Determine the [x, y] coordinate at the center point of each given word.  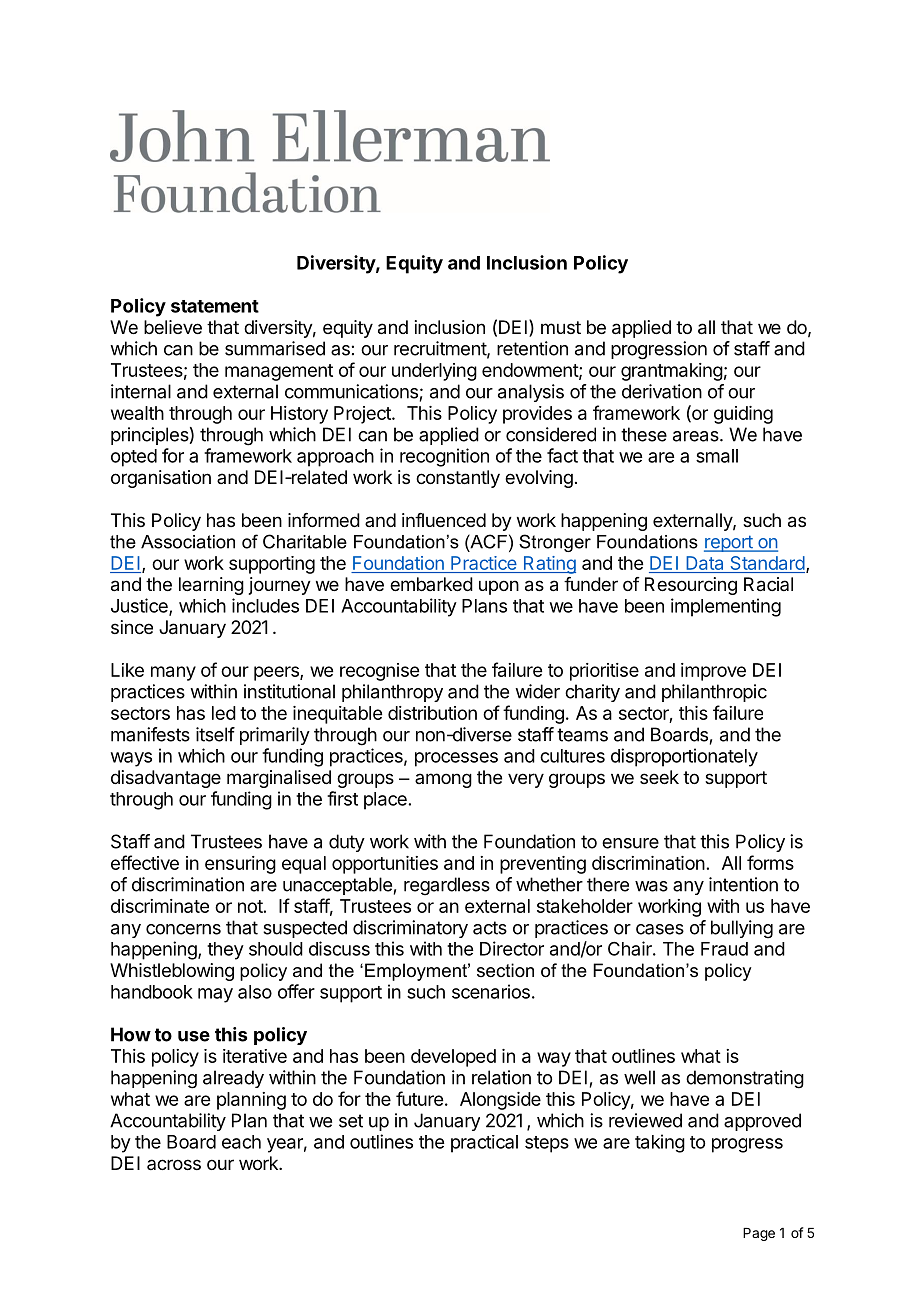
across [174, 1164]
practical [484, 1144]
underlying [434, 372]
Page [759, 1234]
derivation [662, 391]
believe [173, 327]
